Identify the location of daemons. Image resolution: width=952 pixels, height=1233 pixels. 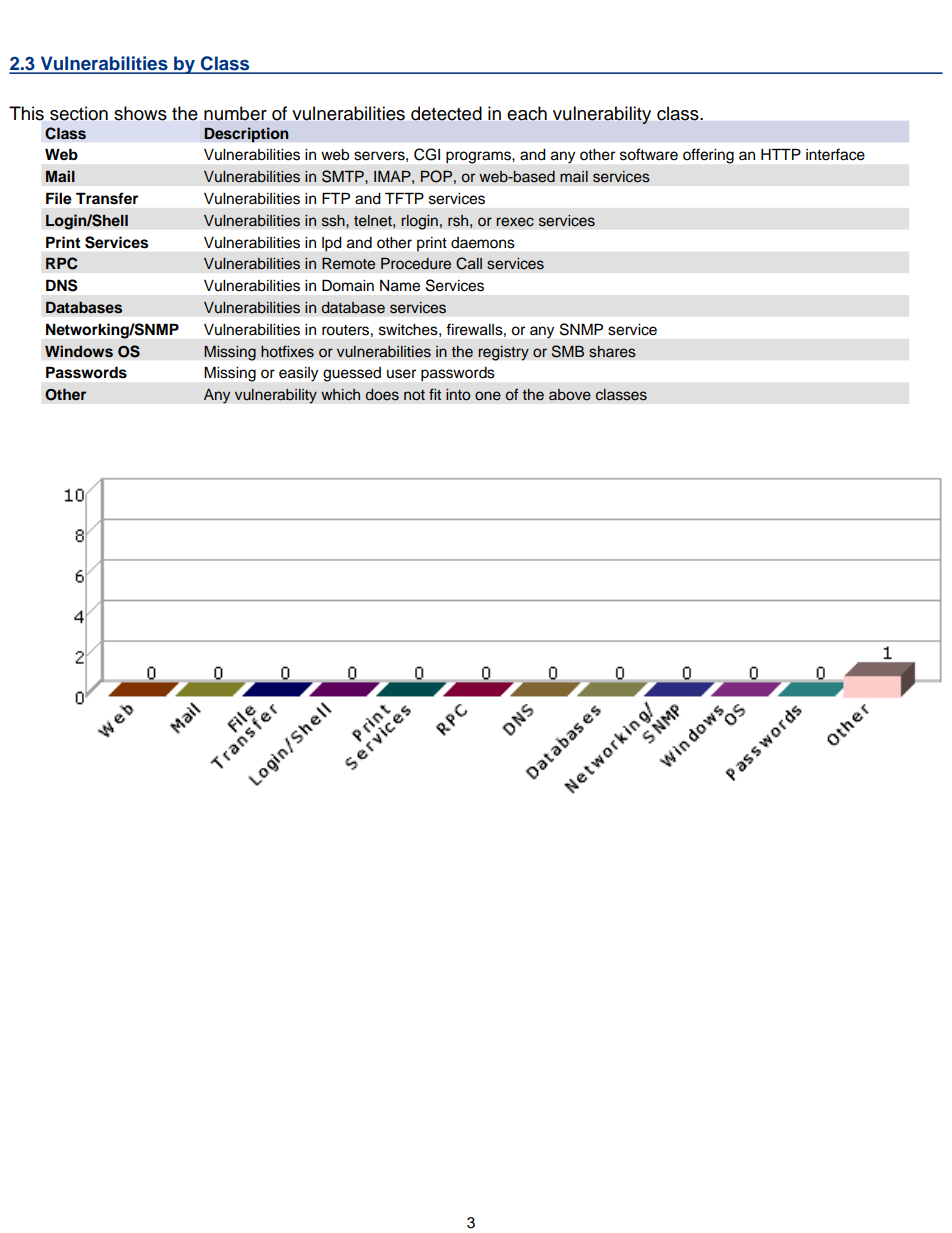
(483, 243).
